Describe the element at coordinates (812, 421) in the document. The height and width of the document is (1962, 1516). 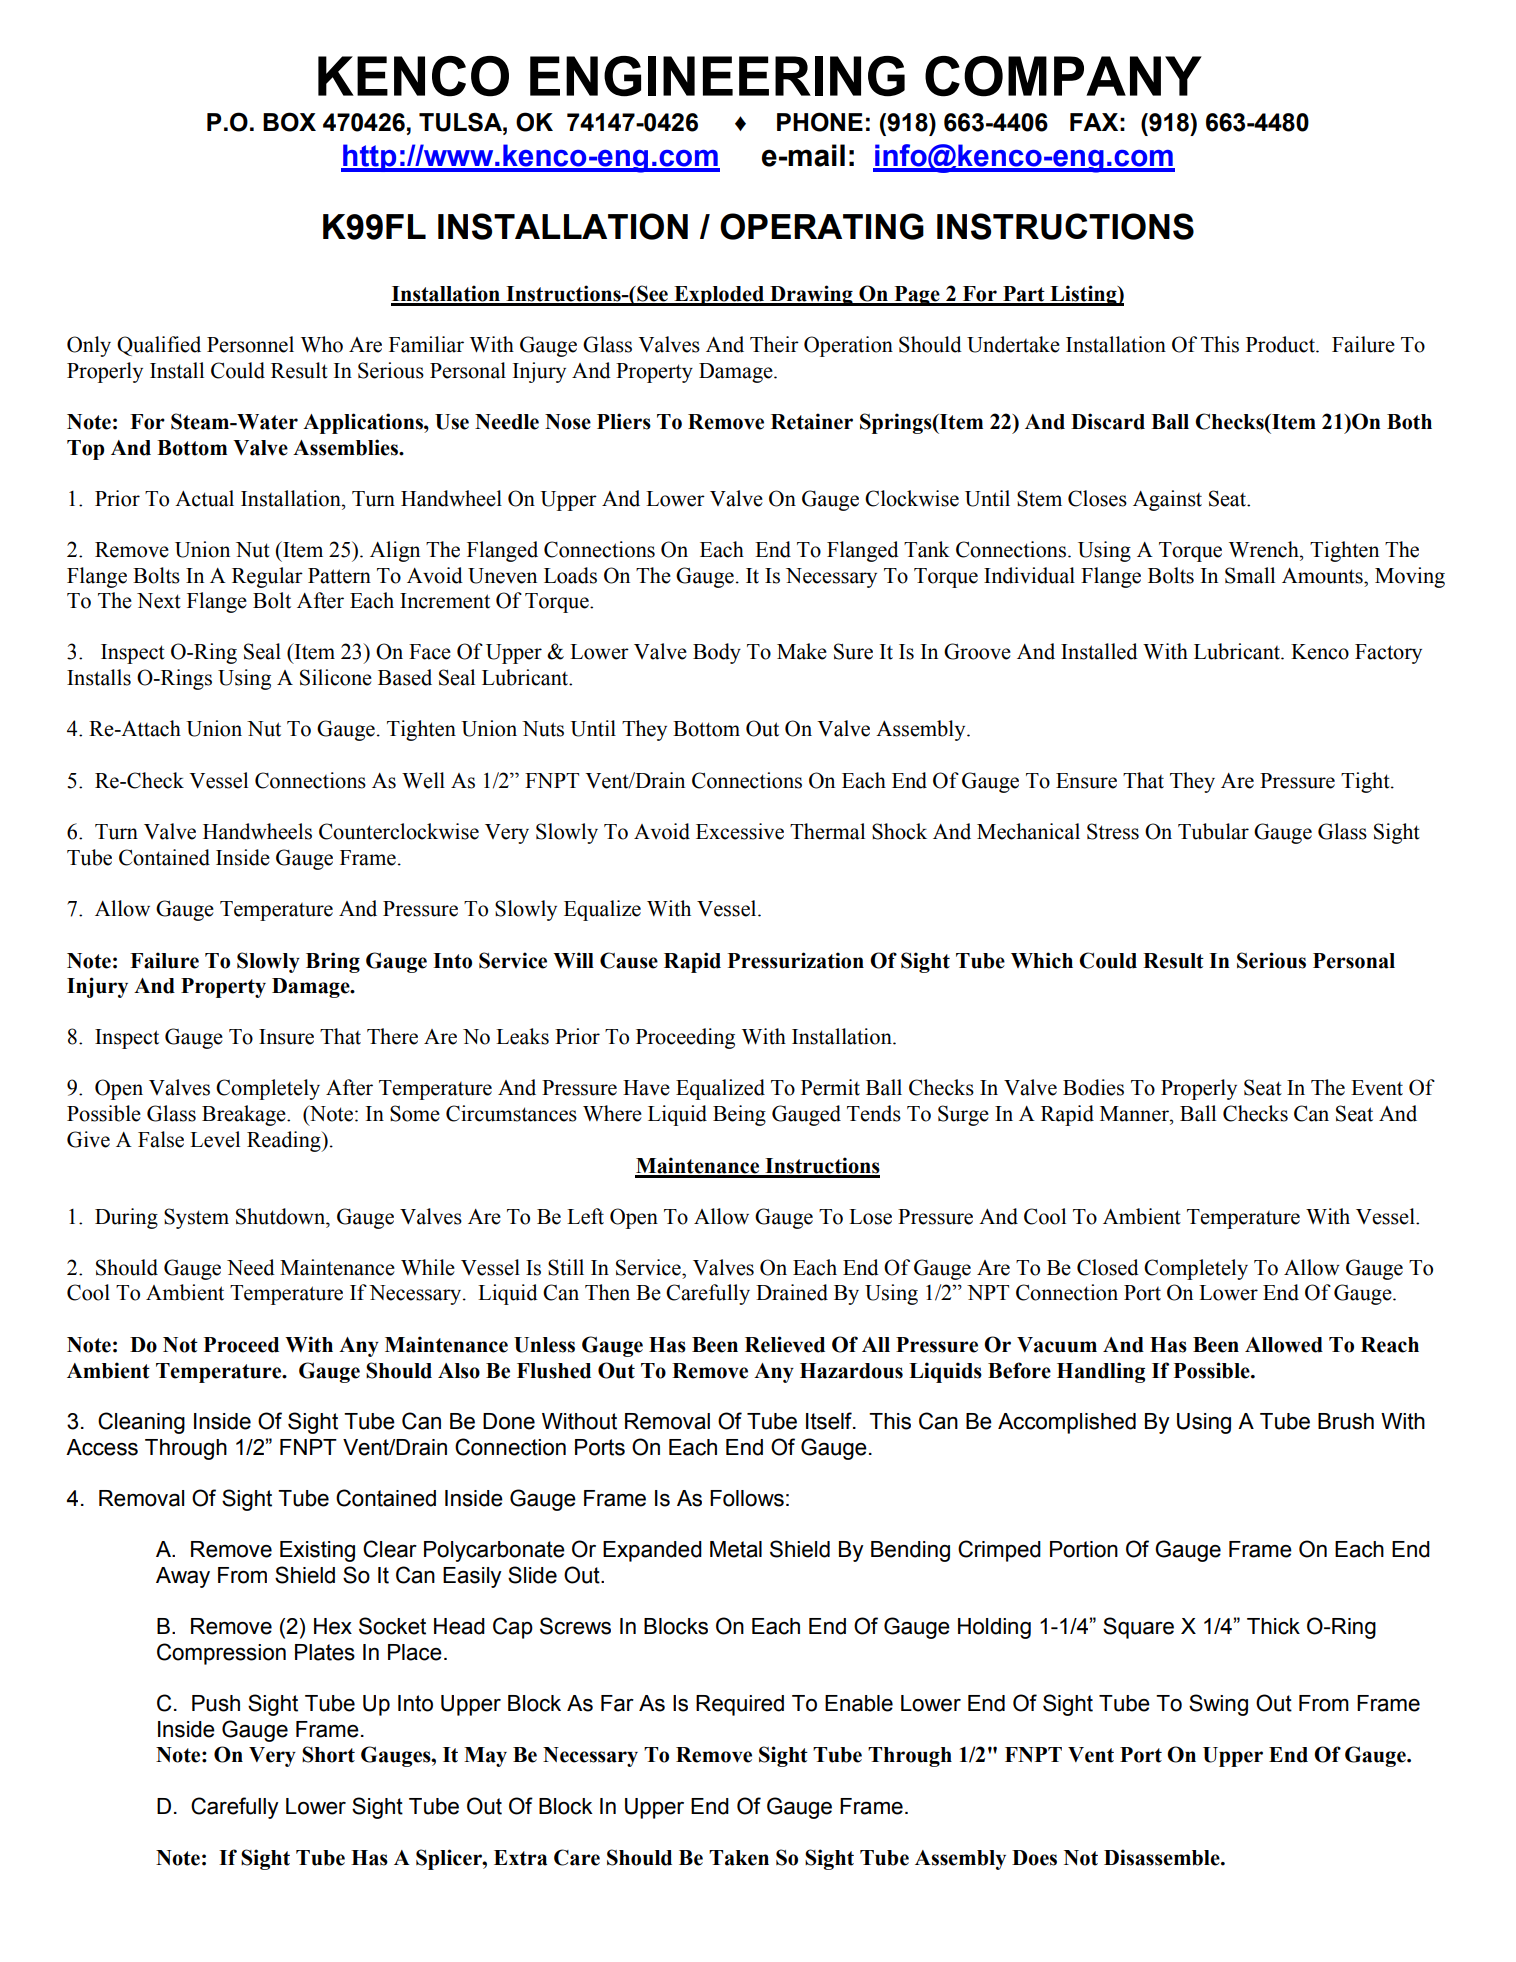
I see `Retainer` at that location.
